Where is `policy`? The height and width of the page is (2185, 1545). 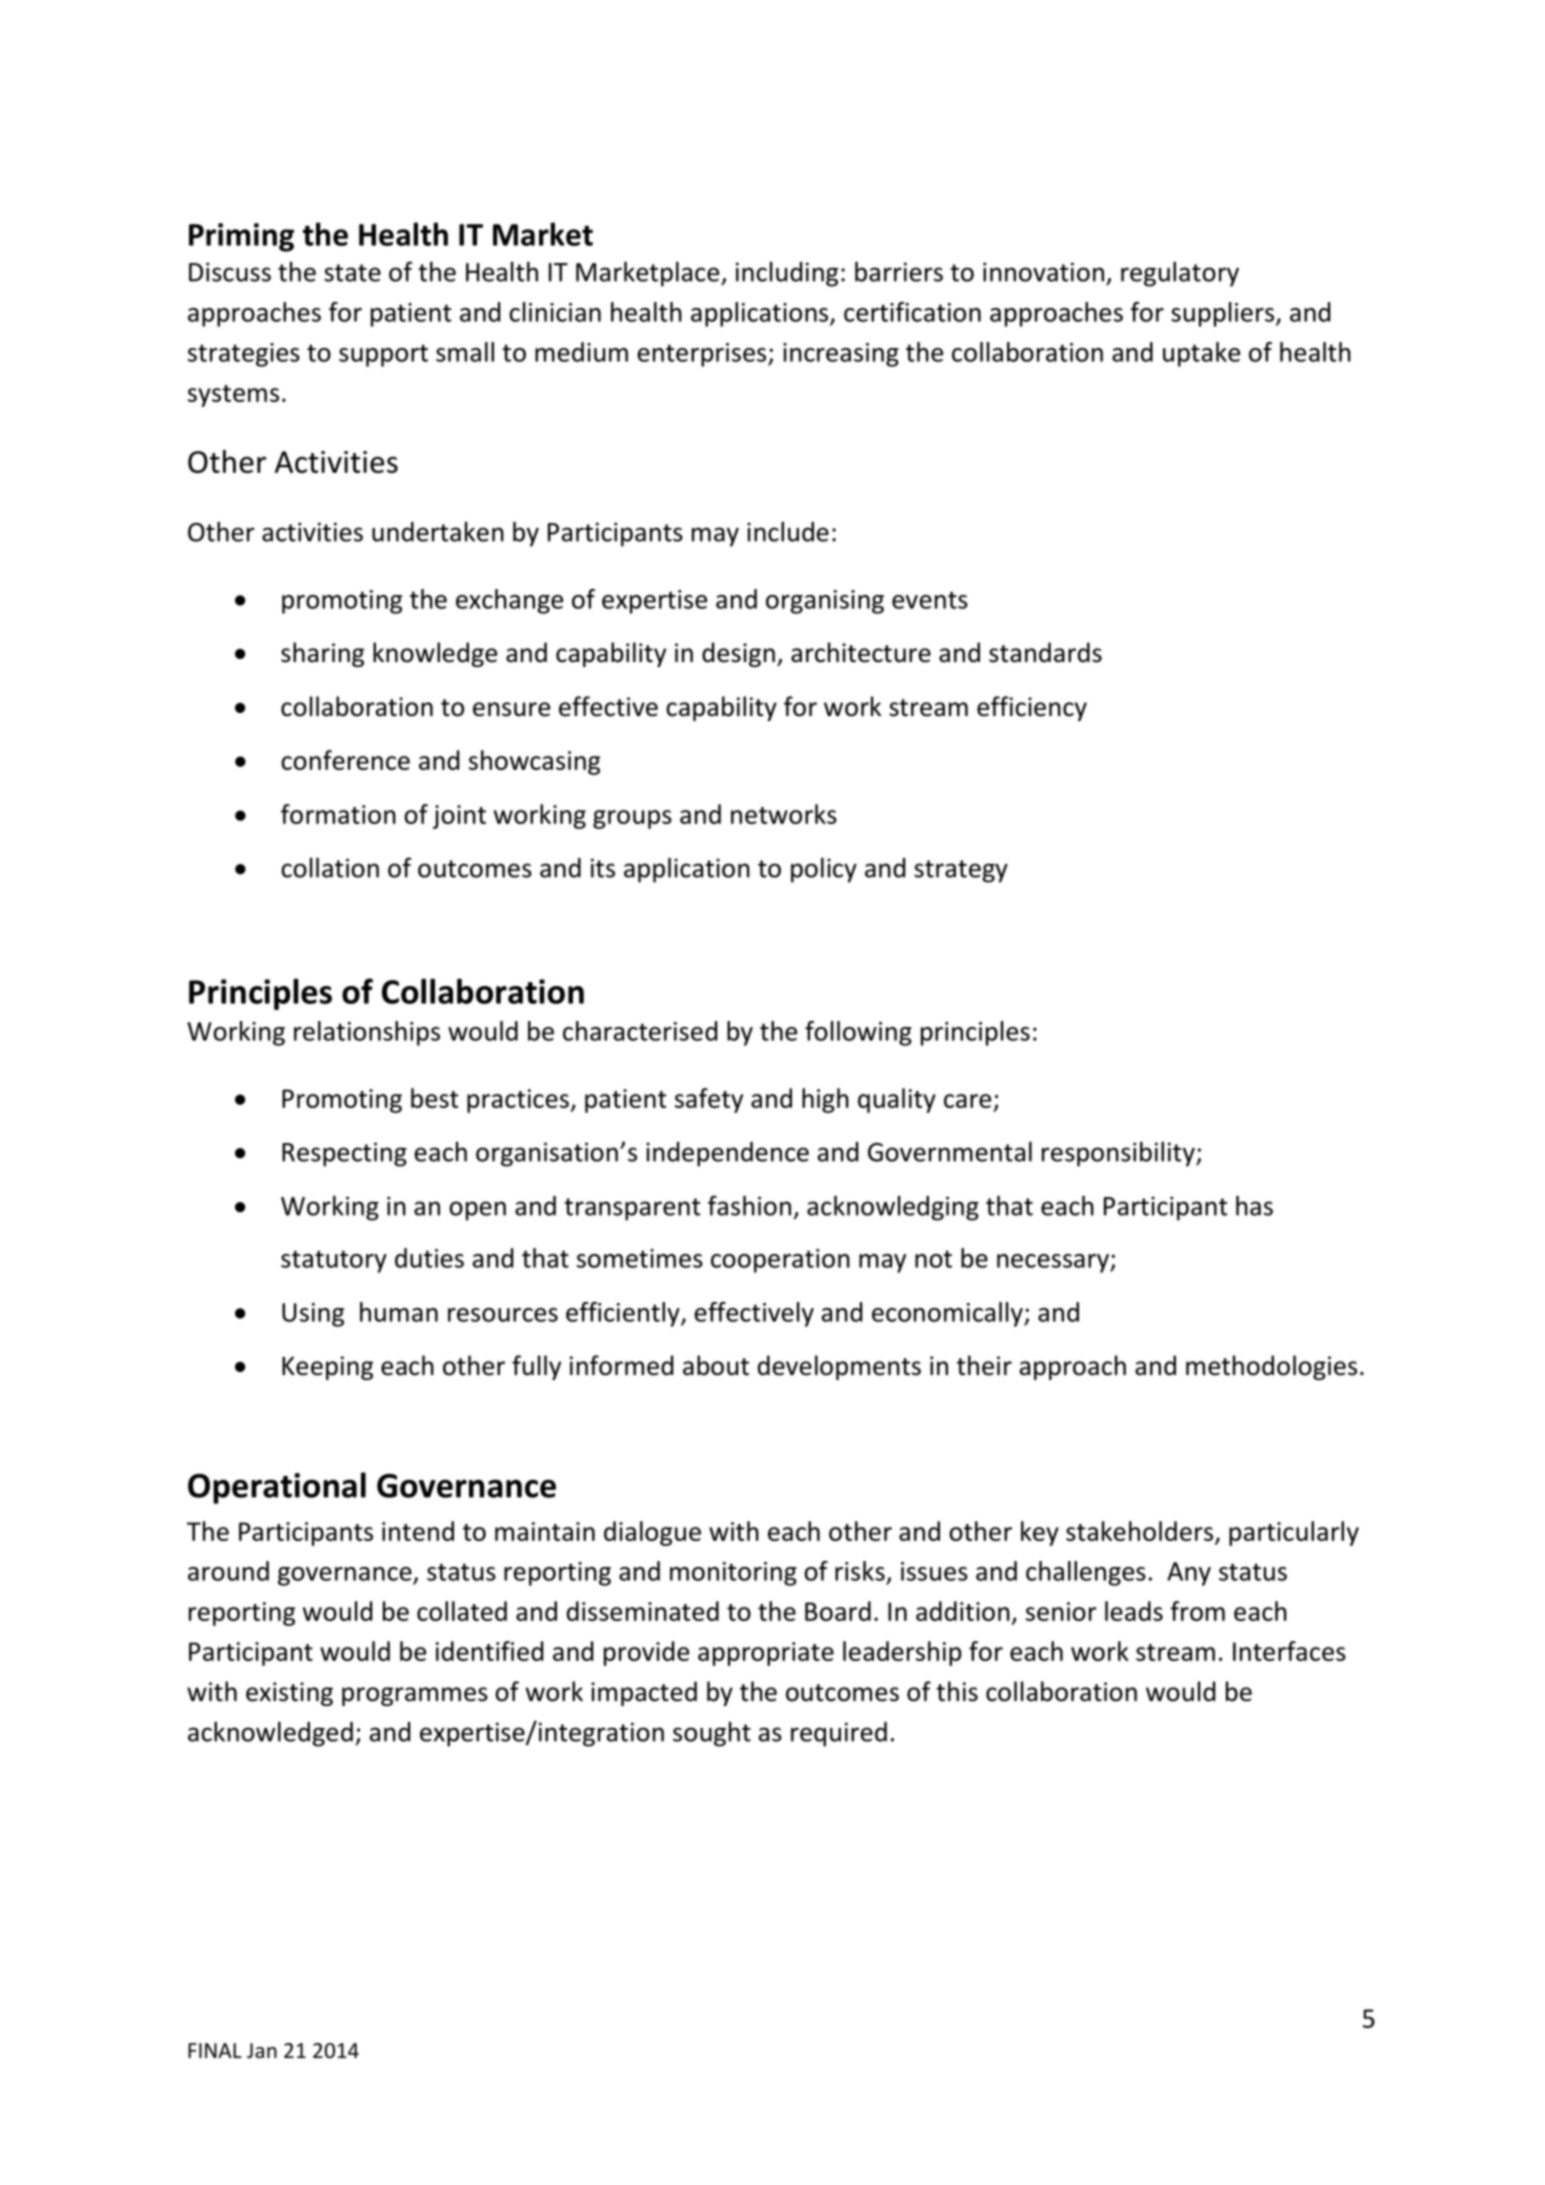
policy is located at coordinates (824, 870).
